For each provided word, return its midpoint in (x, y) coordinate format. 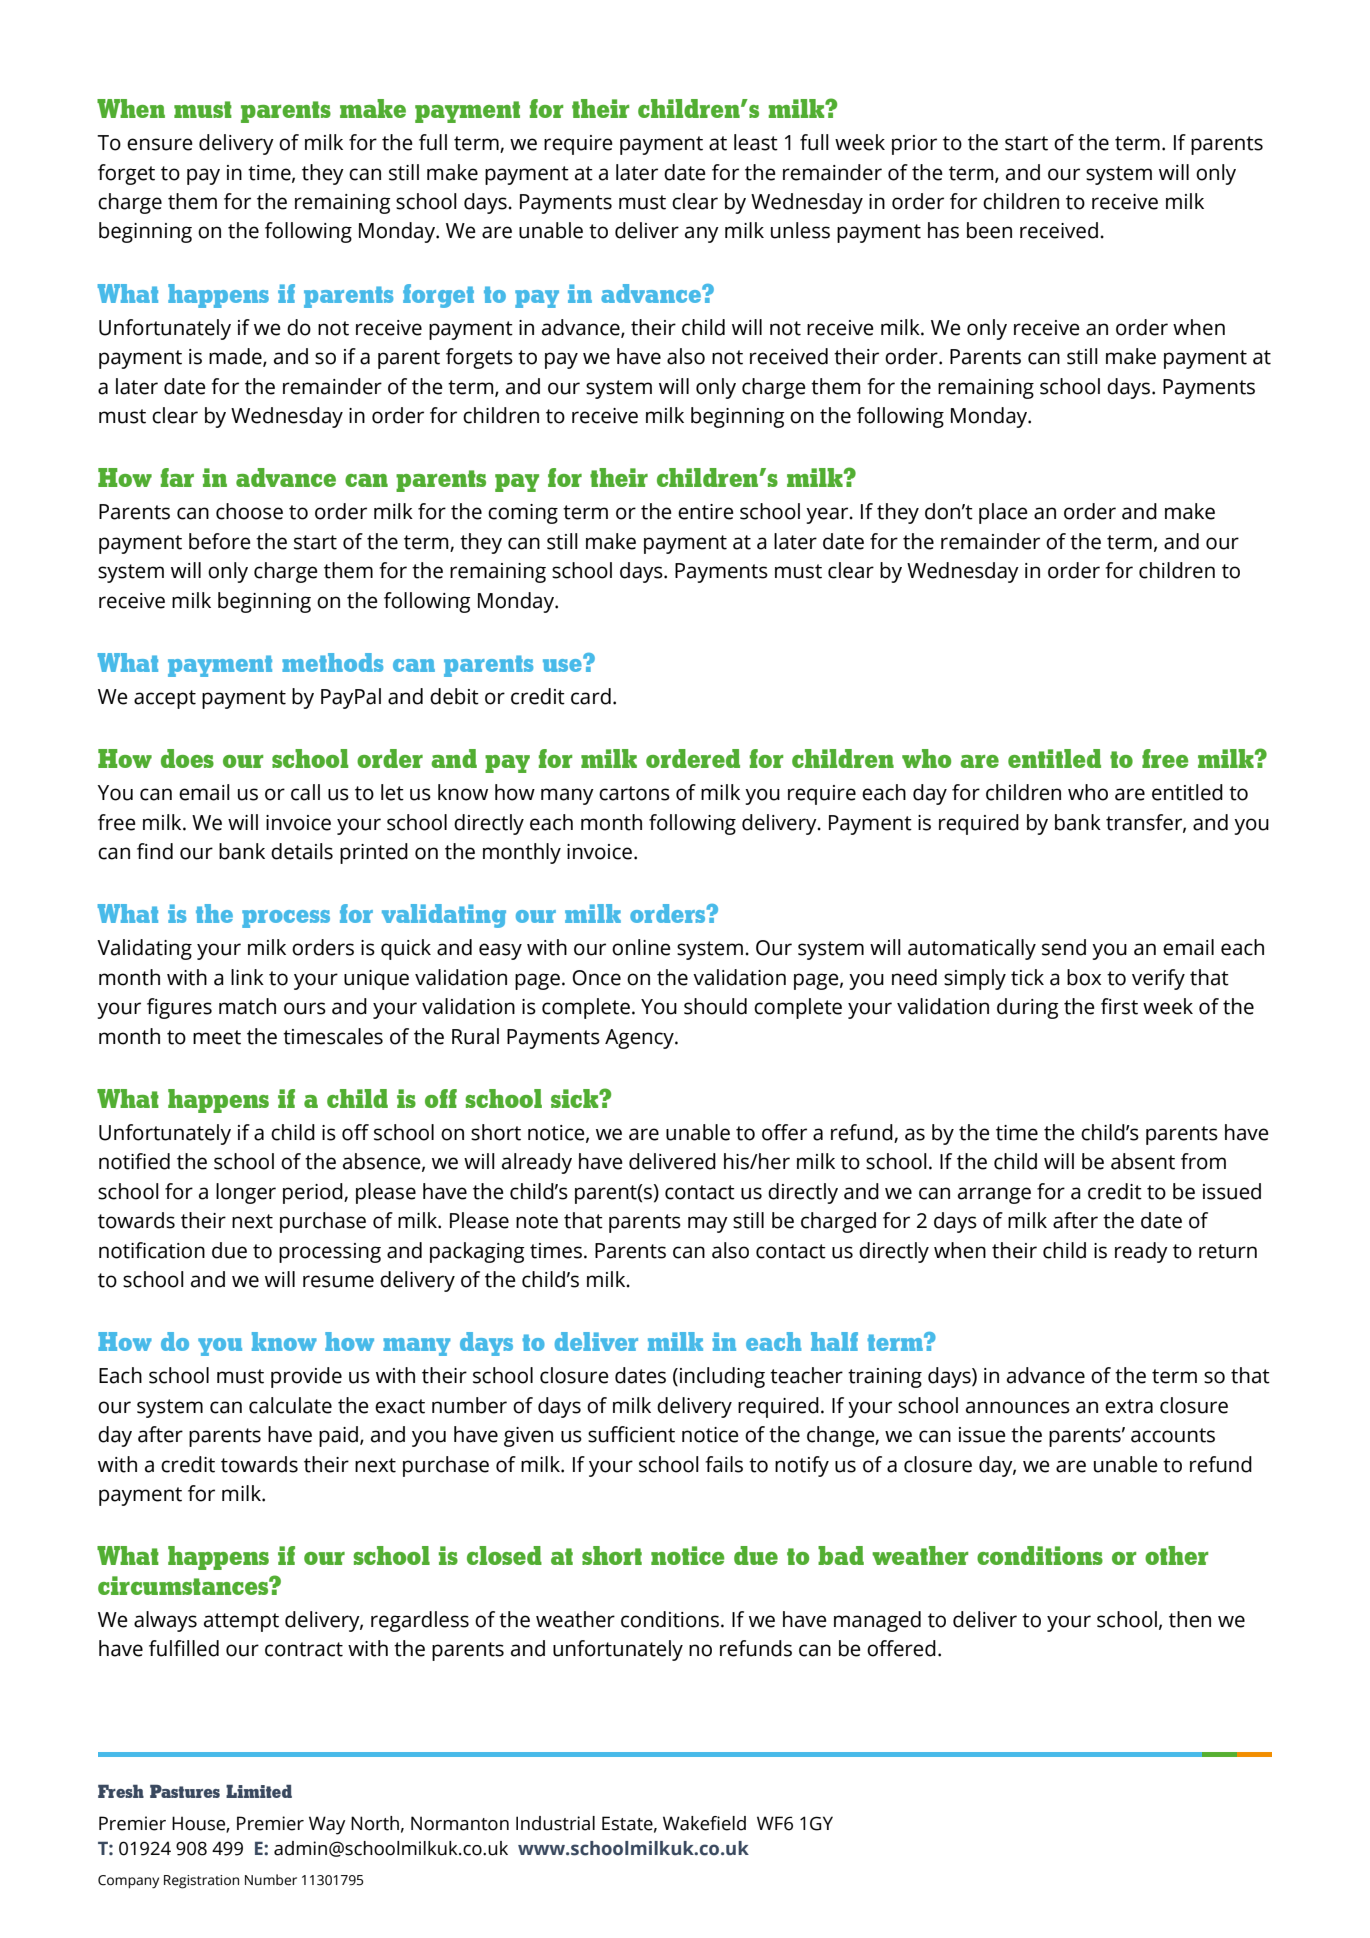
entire (706, 512)
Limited (259, 1791)
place (1003, 513)
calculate (290, 1405)
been (989, 230)
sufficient (631, 1434)
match (247, 1006)
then (1190, 1619)
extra (1129, 1406)
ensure (160, 144)
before (220, 541)
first (1119, 1006)
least (756, 142)
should (715, 1006)
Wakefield (704, 1823)
